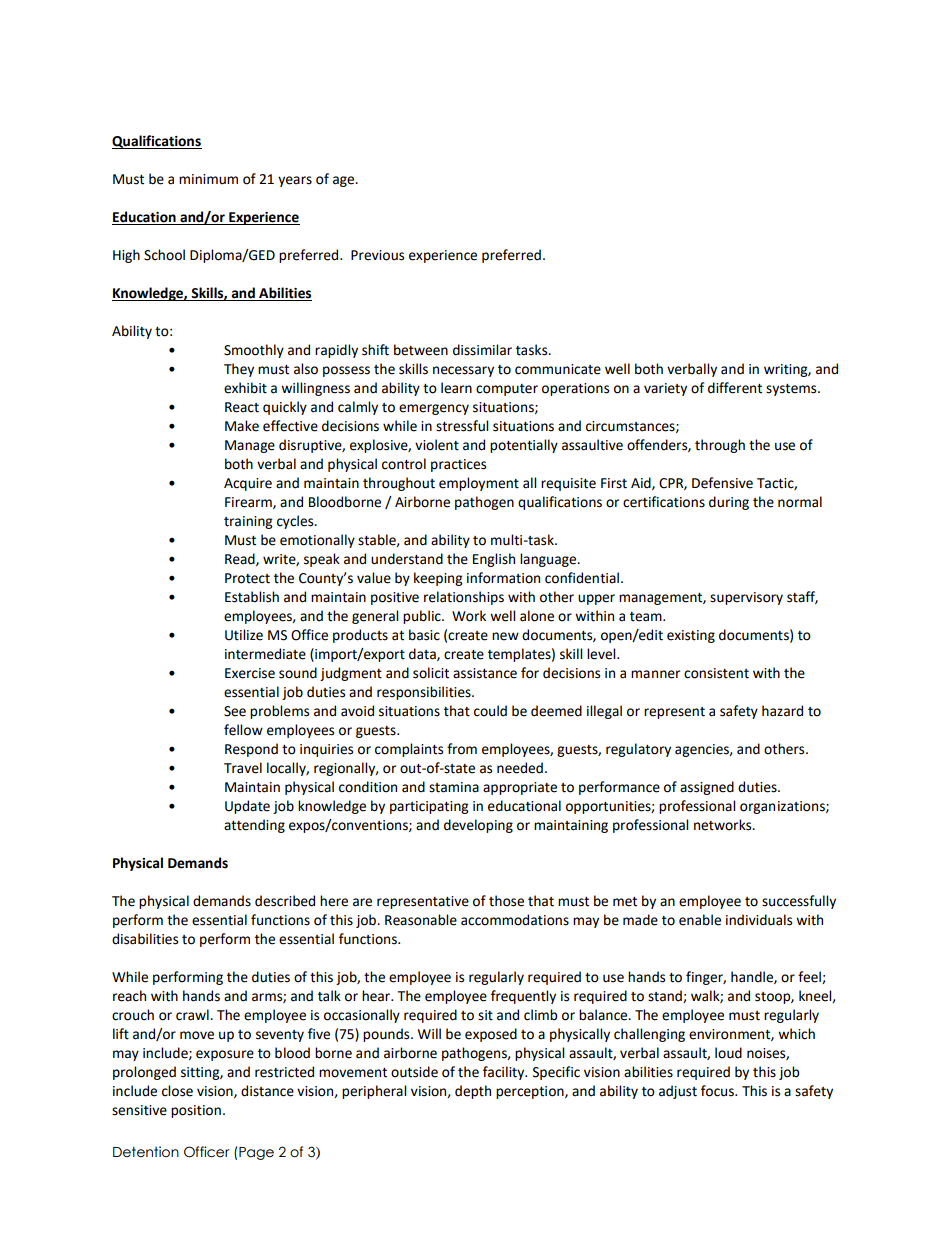  Describe the element at coordinates (707, 788) in the screenshot. I see `assigned` at that location.
